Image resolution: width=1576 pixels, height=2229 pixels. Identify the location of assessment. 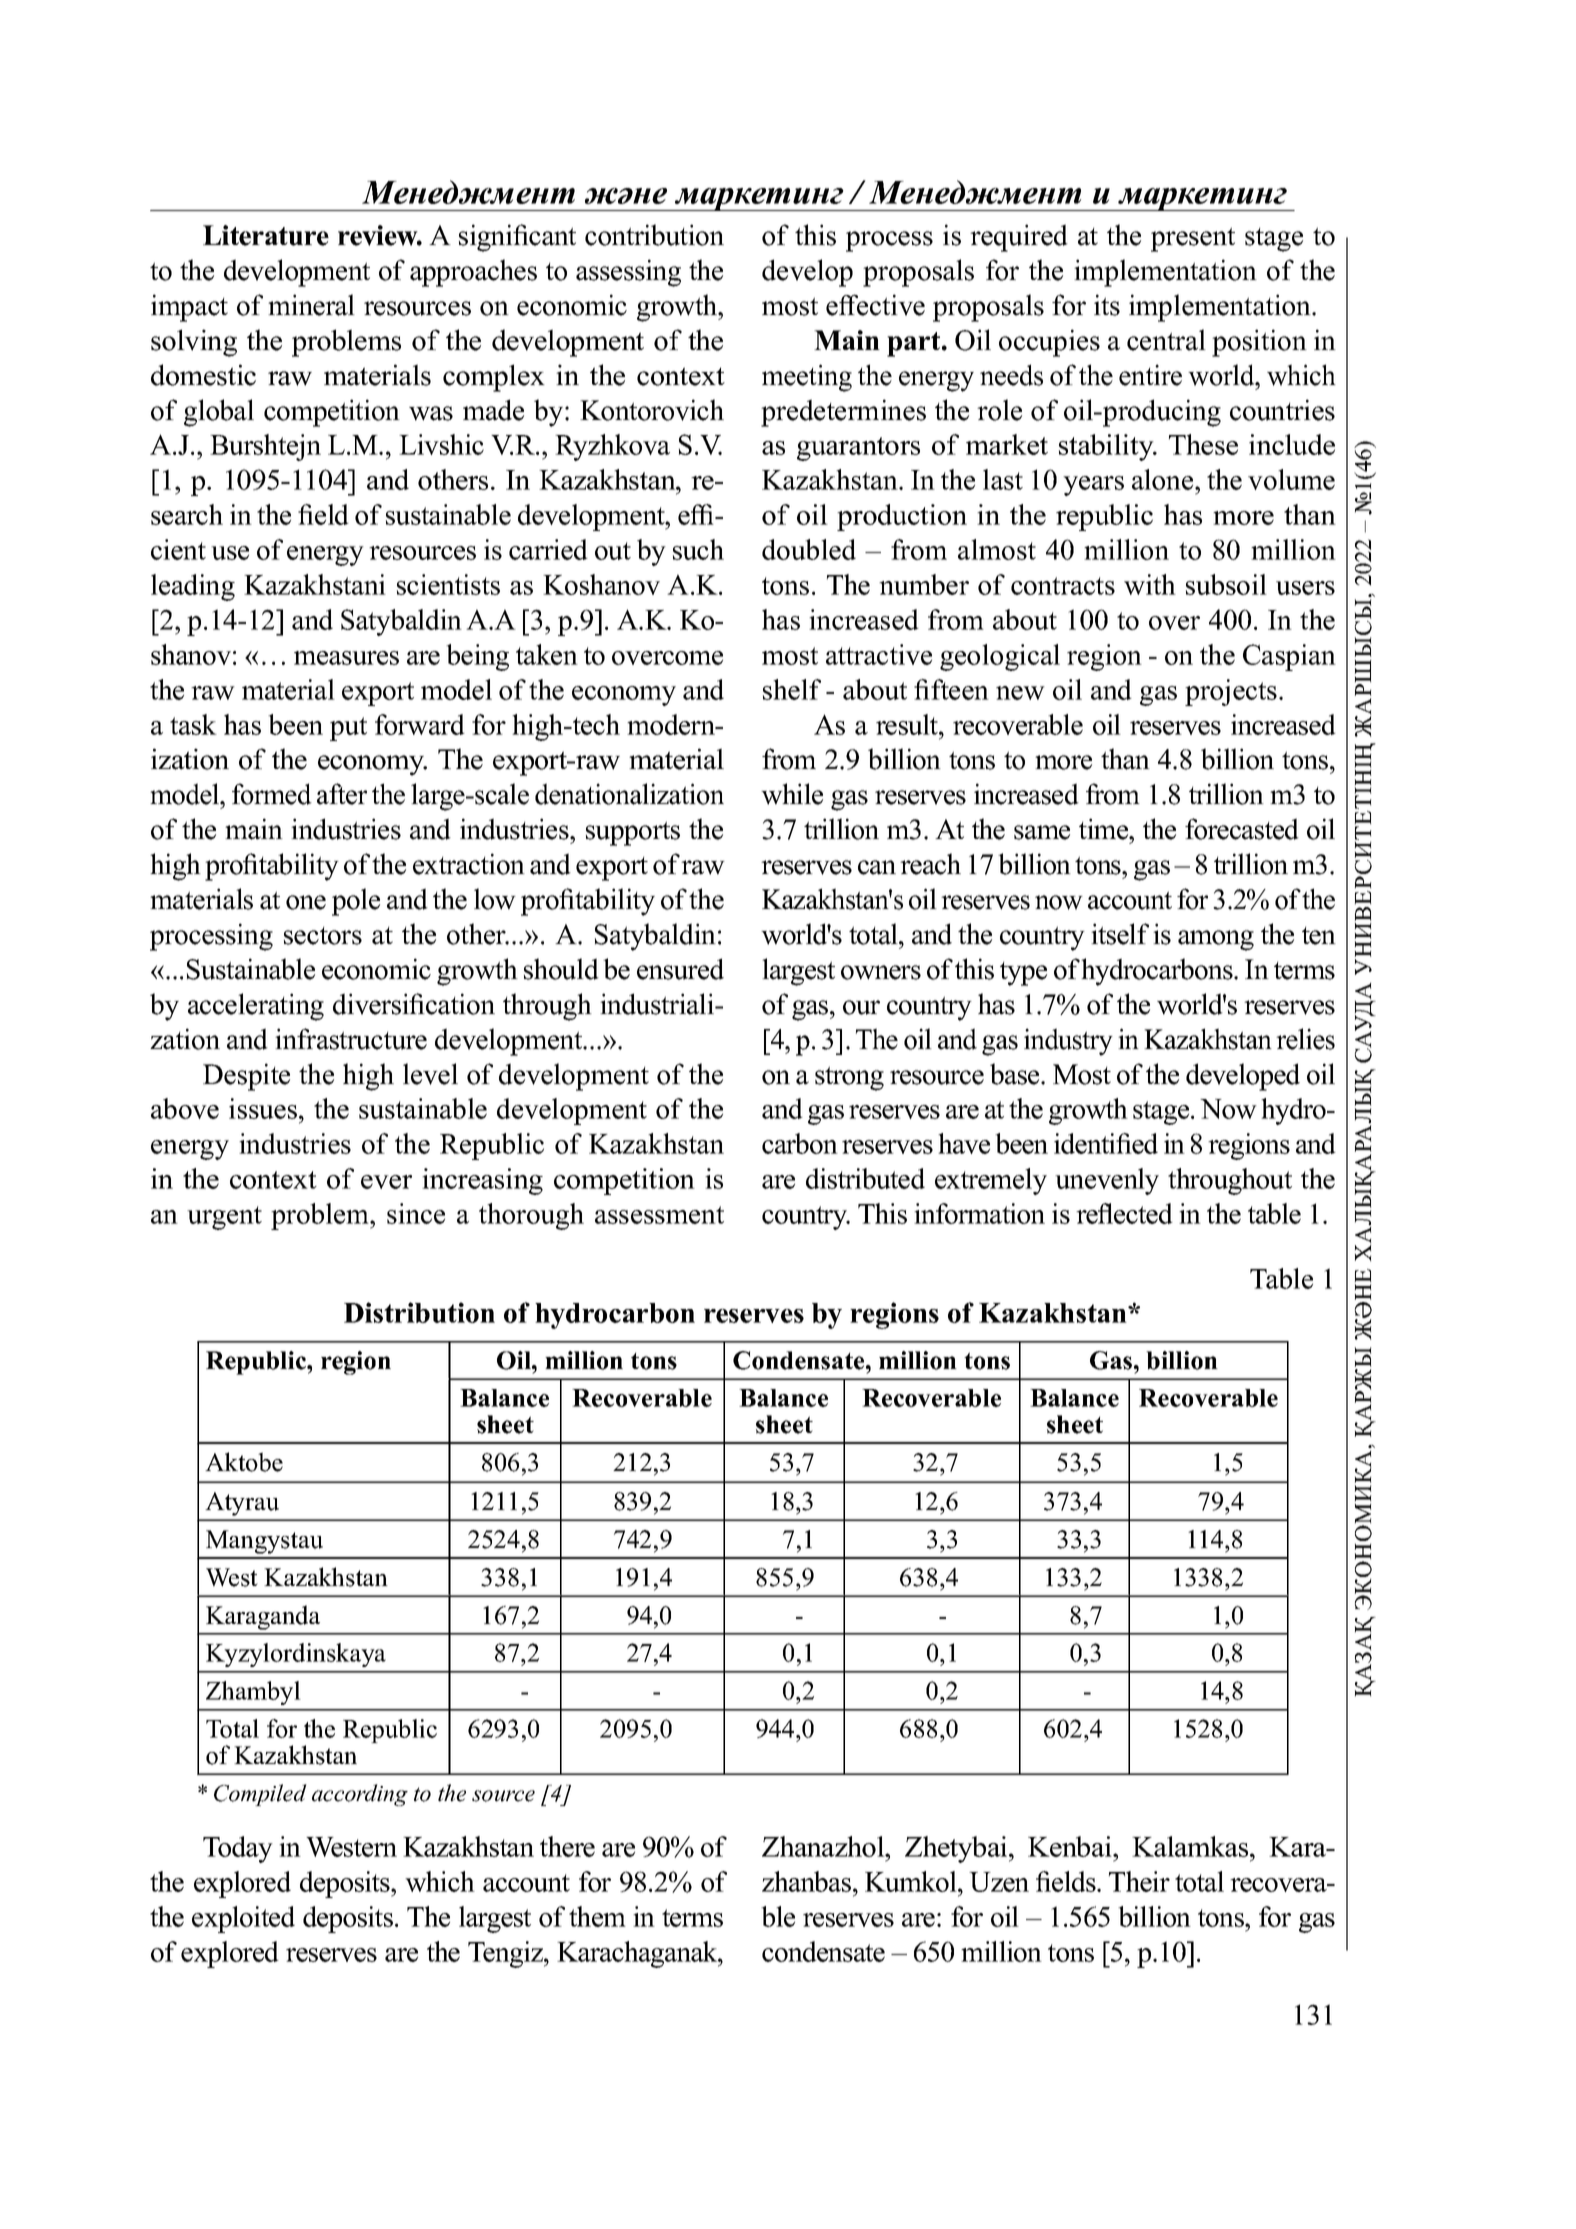
(659, 1215).
